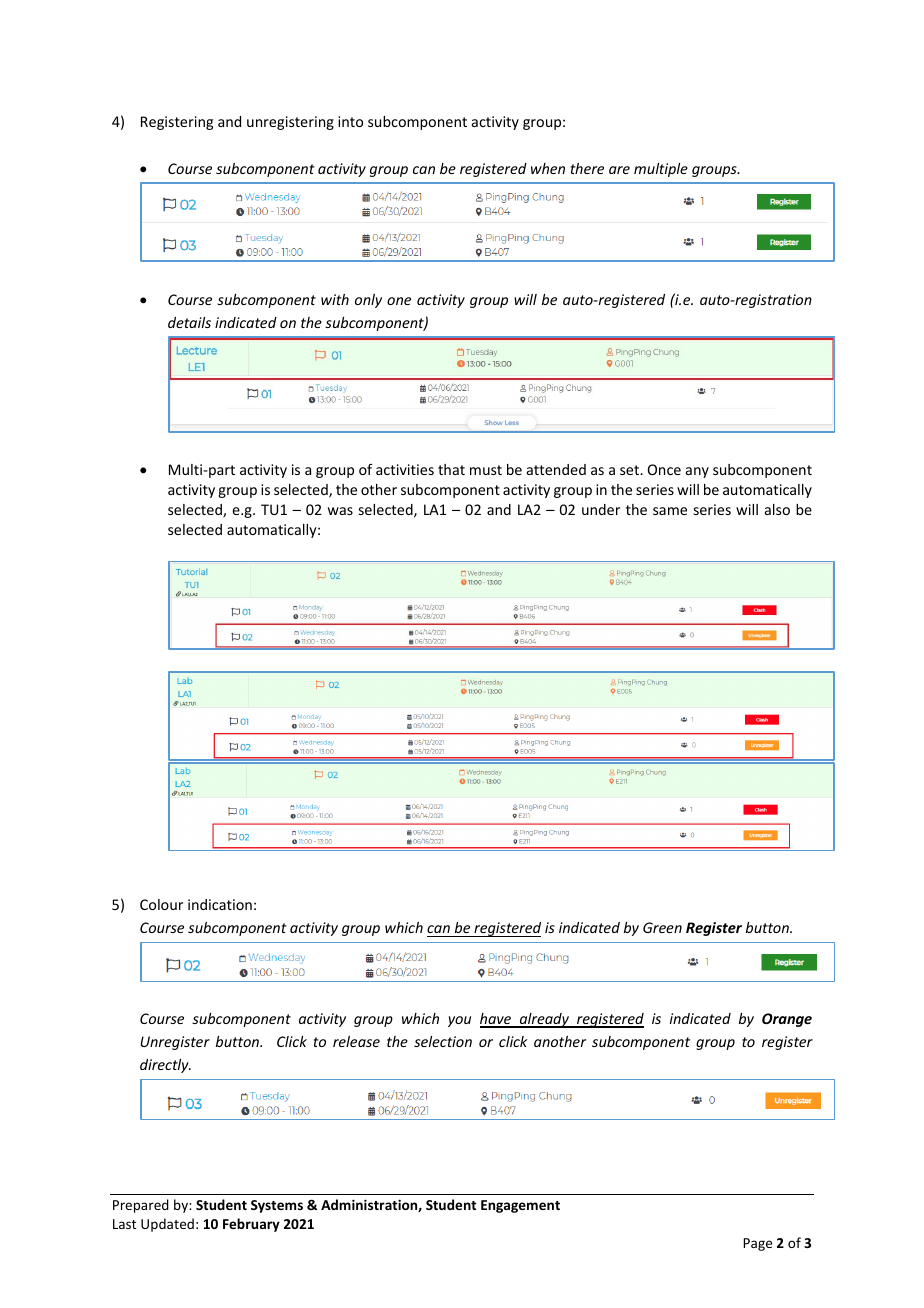 Image resolution: width=924 pixels, height=1308 pixels. What do you see at coordinates (587, 168) in the screenshot?
I see `there` at bounding box center [587, 168].
